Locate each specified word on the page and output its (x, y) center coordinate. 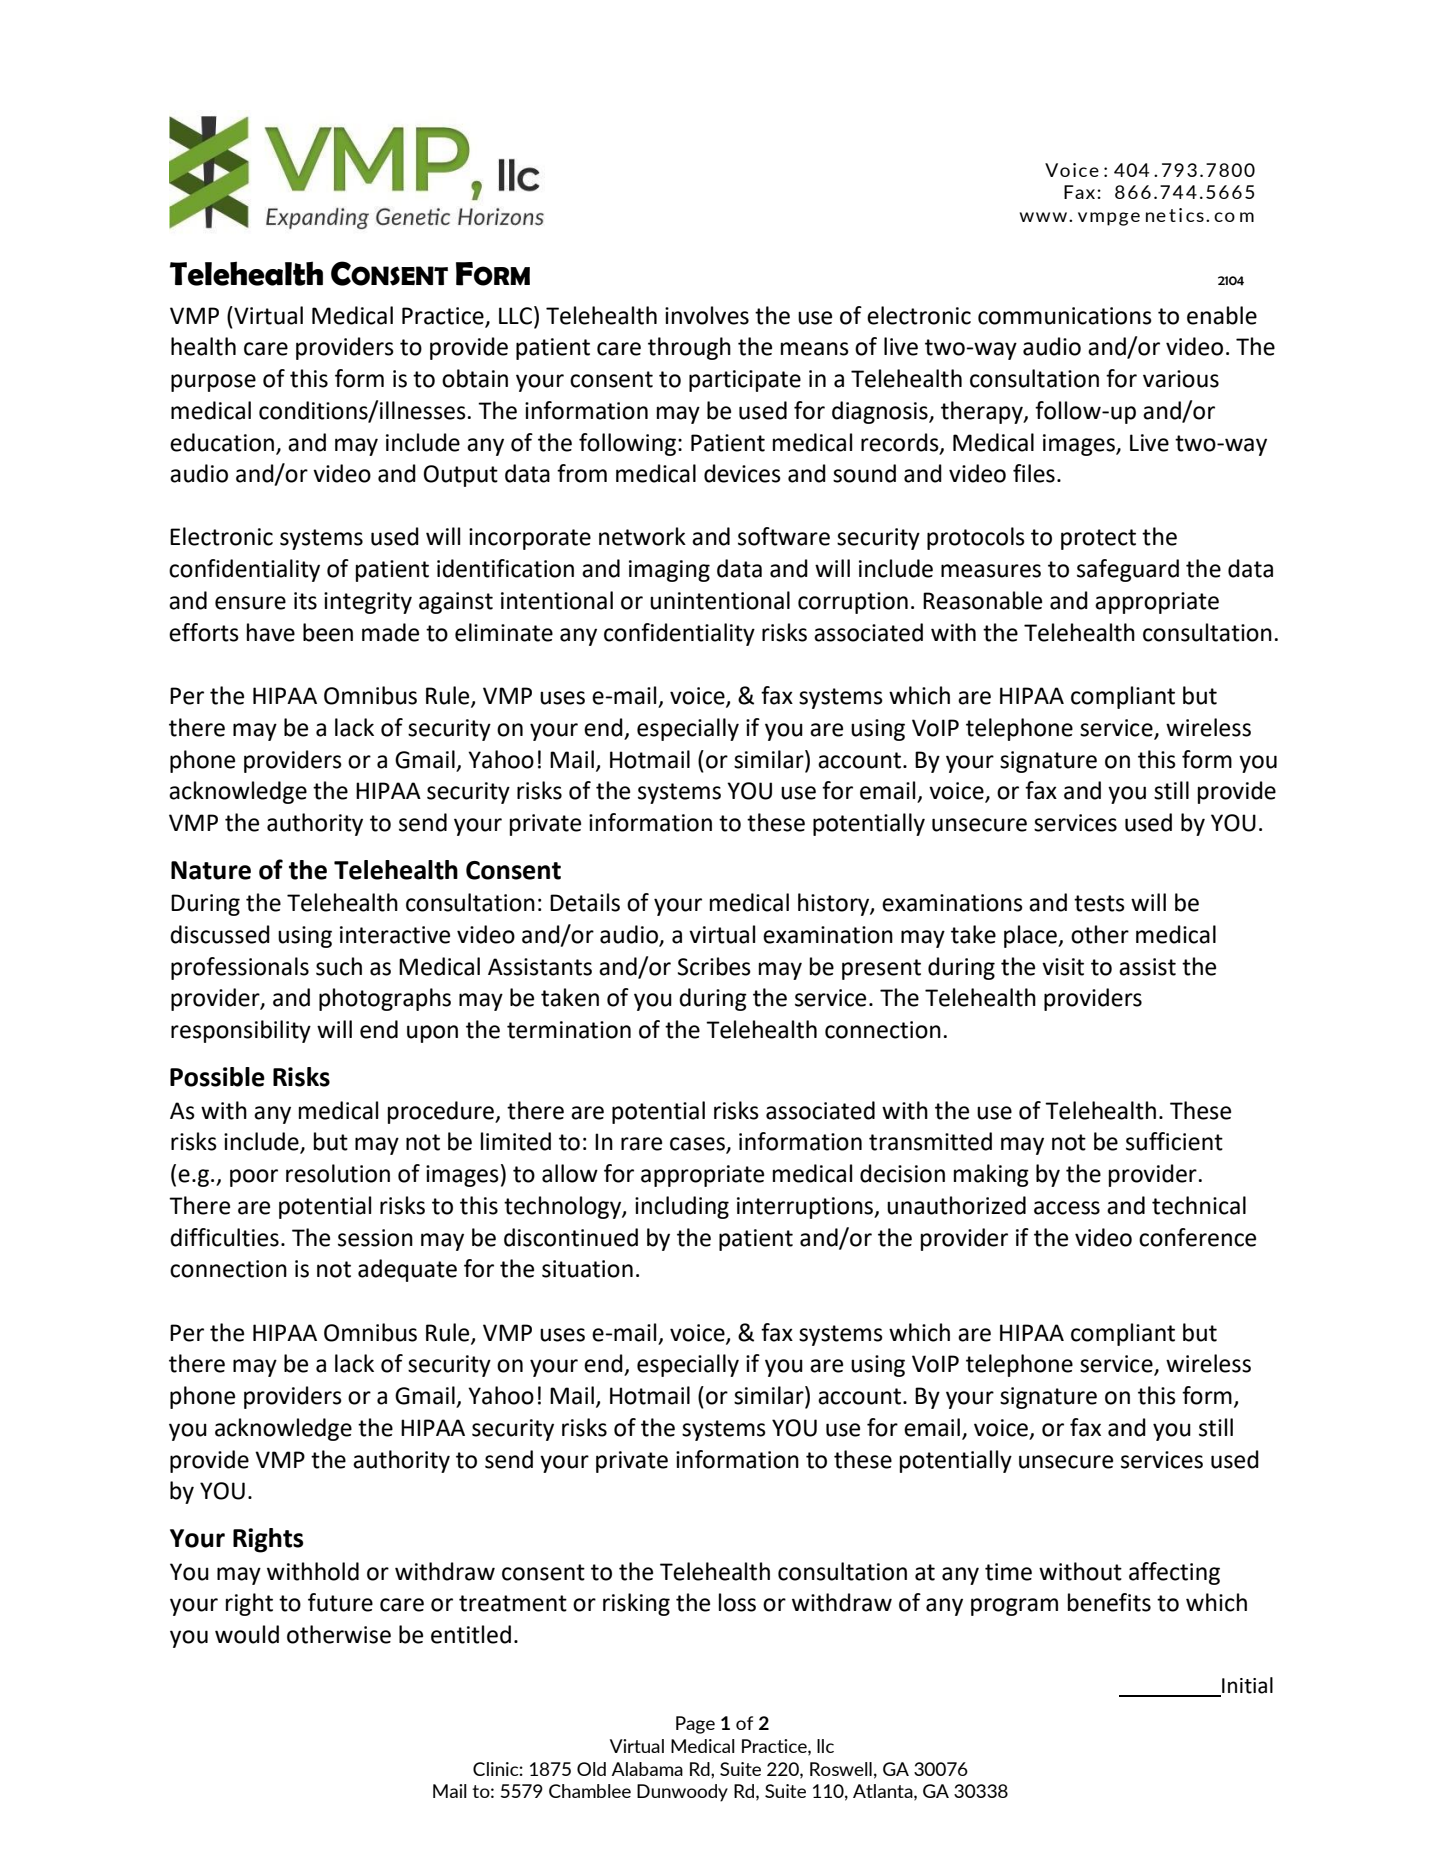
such (339, 966)
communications (1065, 316)
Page (695, 1725)
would (247, 1634)
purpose (213, 383)
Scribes (714, 966)
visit (1063, 967)
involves (707, 315)
